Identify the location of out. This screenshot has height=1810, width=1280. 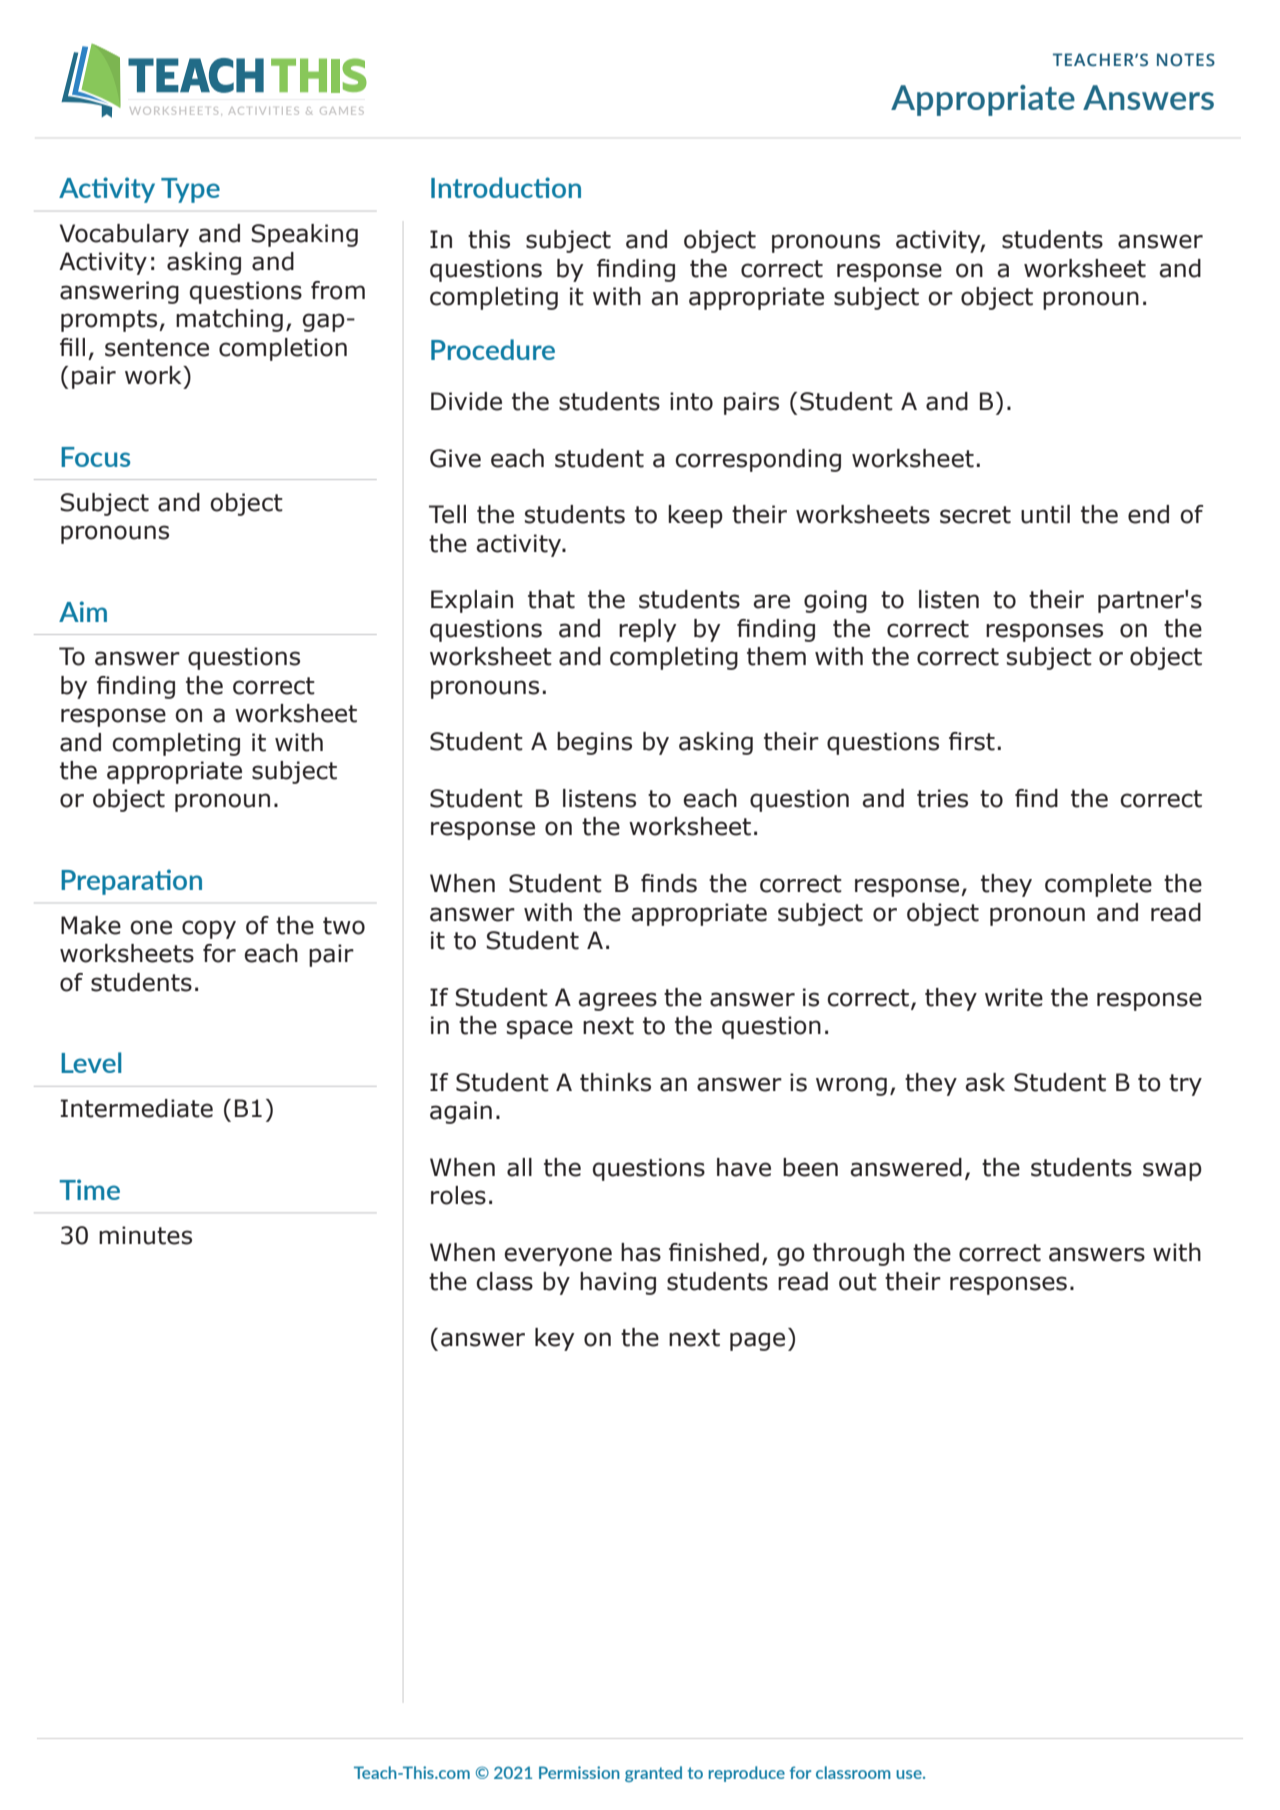
(858, 1282).
